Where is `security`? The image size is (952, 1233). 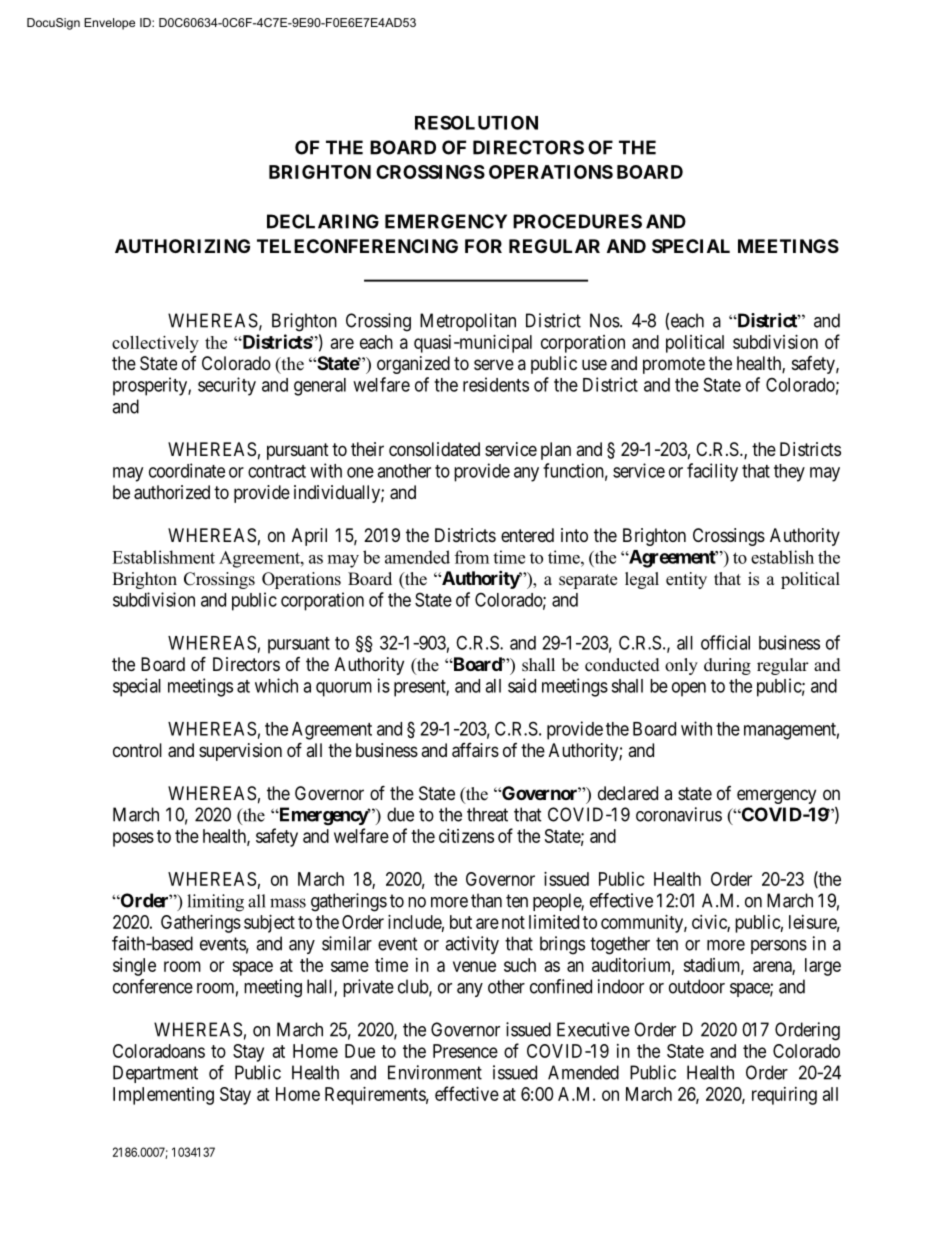 security is located at coordinates (227, 386).
